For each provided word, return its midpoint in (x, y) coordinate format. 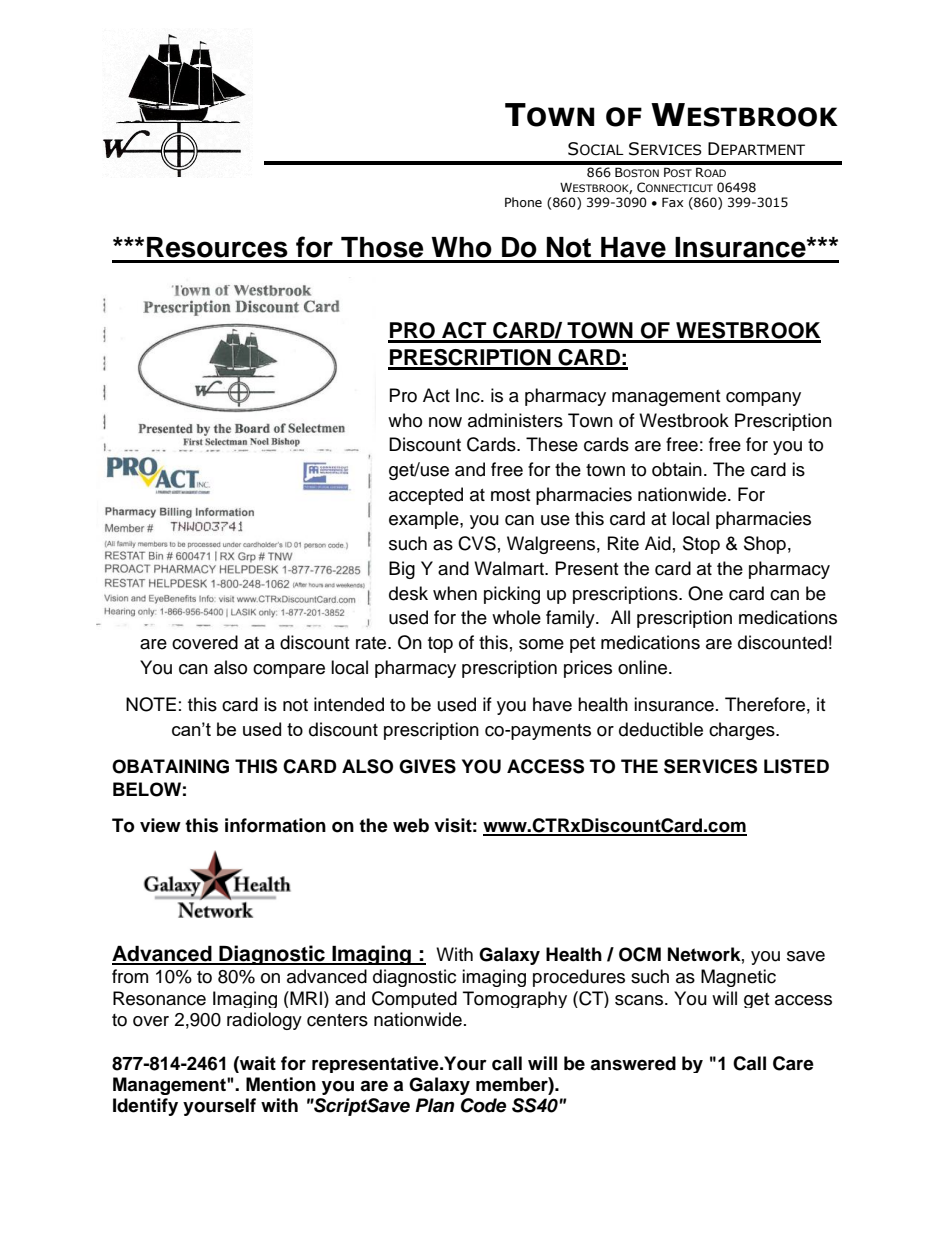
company (763, 399)
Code (483, 1105)
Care (793, 1063)
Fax (672, 202)
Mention (281, 1084)
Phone (523, 202)
